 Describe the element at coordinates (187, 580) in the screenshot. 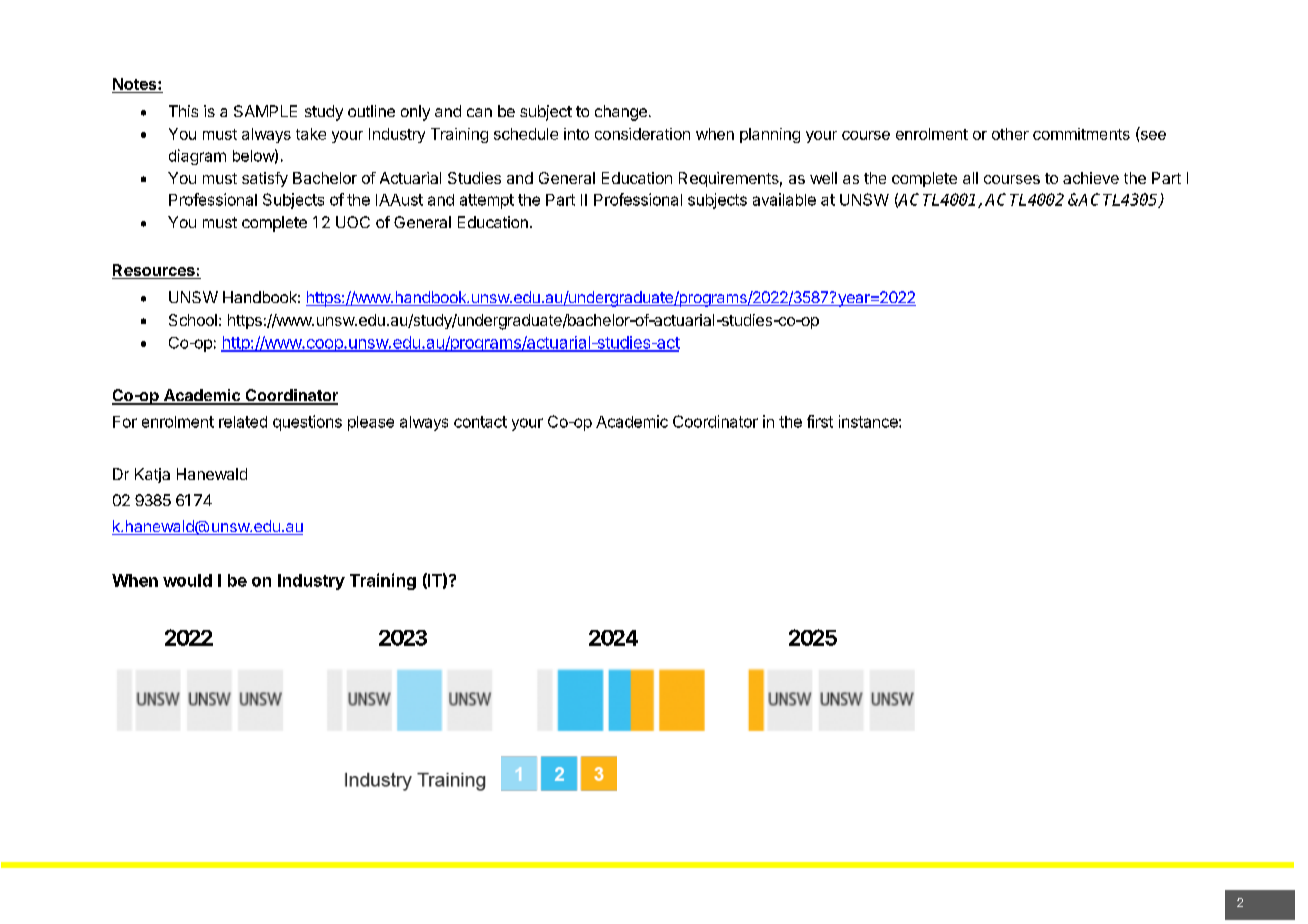

I see `would` at that location.
